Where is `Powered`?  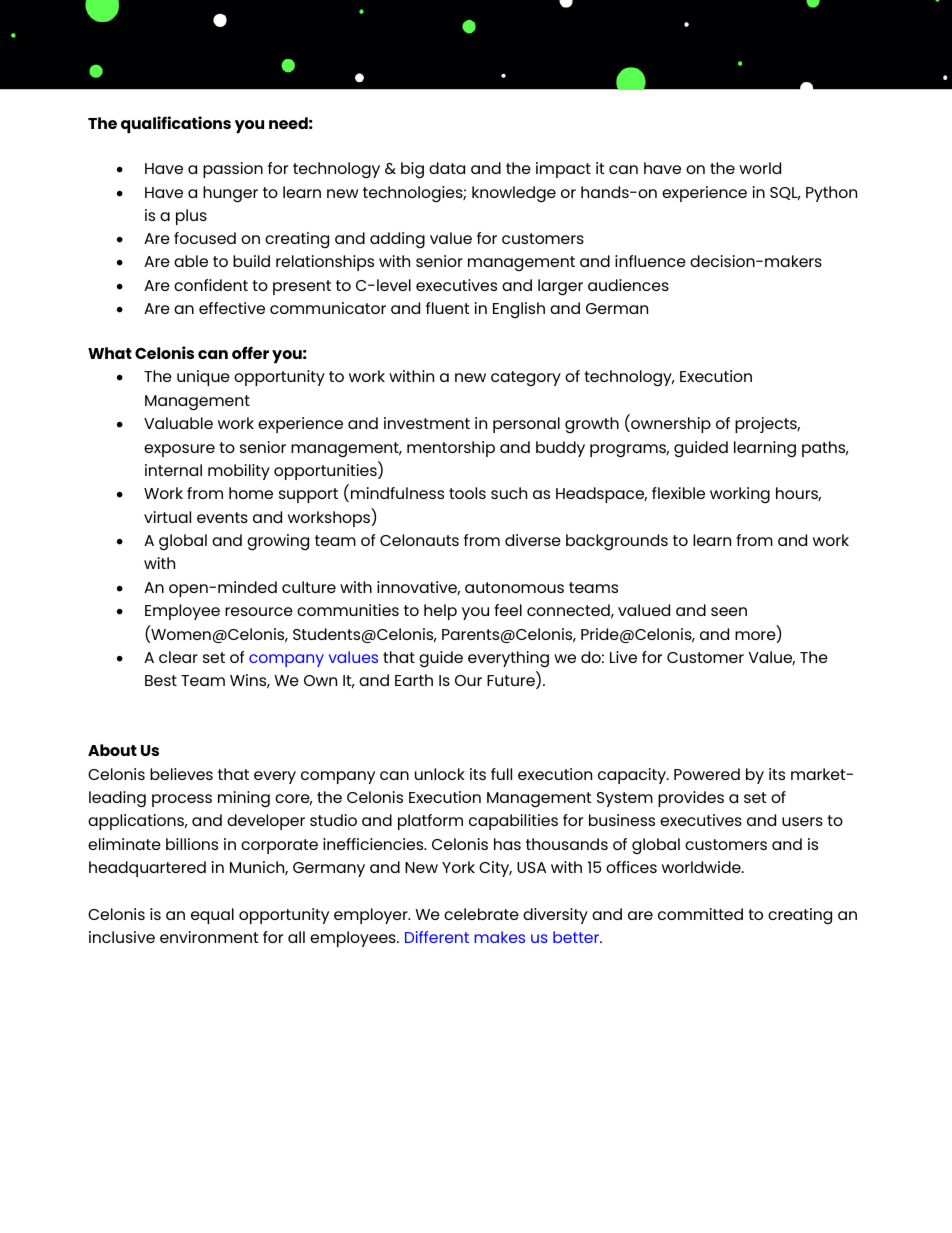 Powered is located at coordinates (707, 774).
